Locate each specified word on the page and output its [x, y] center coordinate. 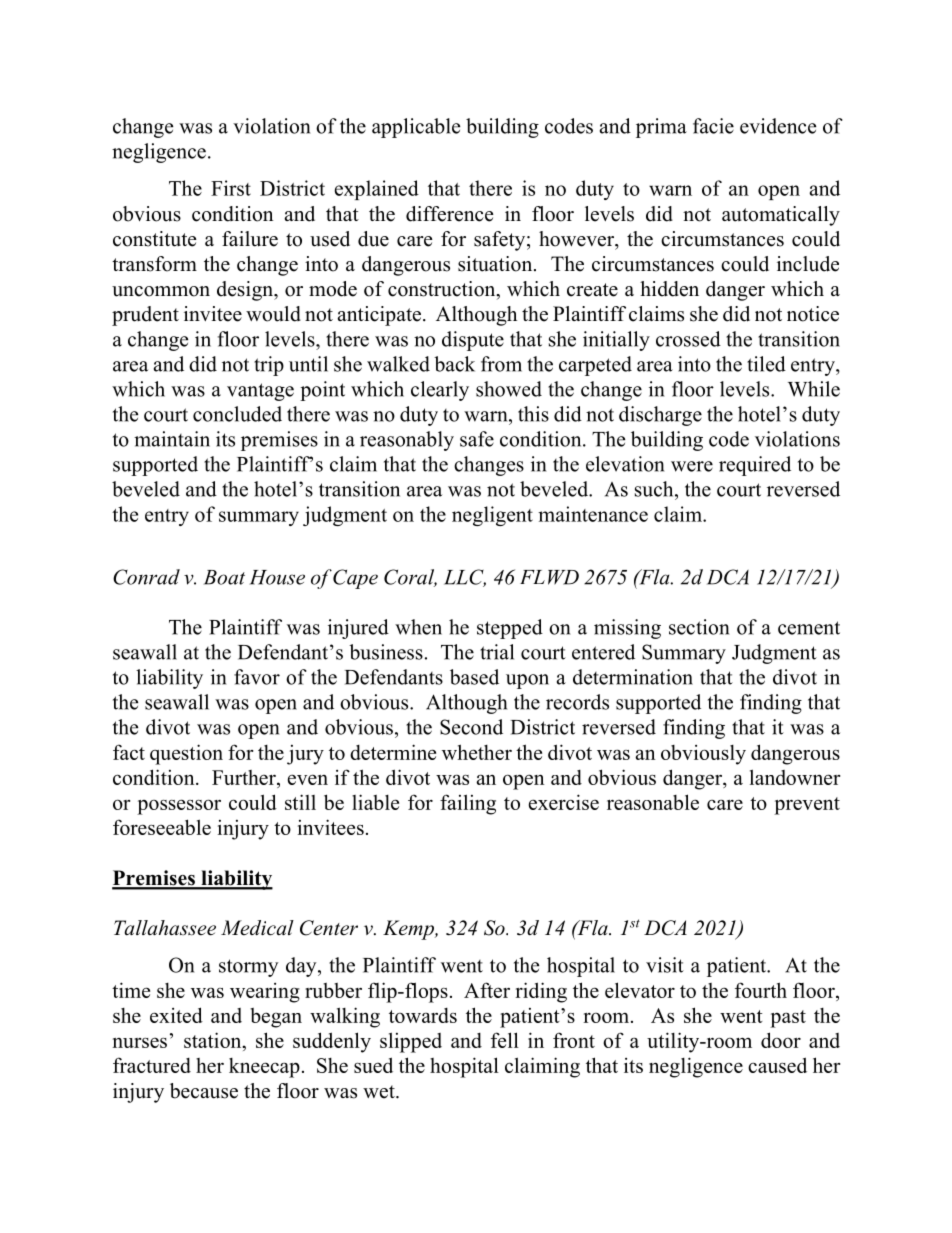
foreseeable [162, 827]
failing [468, 804]
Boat [224, 577]
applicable [416, 128]
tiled [766, 364]
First [231, 188]
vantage [260, 392]
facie [713, 126]
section [699, 627]
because [204, 1091]
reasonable [653, 802]
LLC [465, 578]
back [454, 364]
